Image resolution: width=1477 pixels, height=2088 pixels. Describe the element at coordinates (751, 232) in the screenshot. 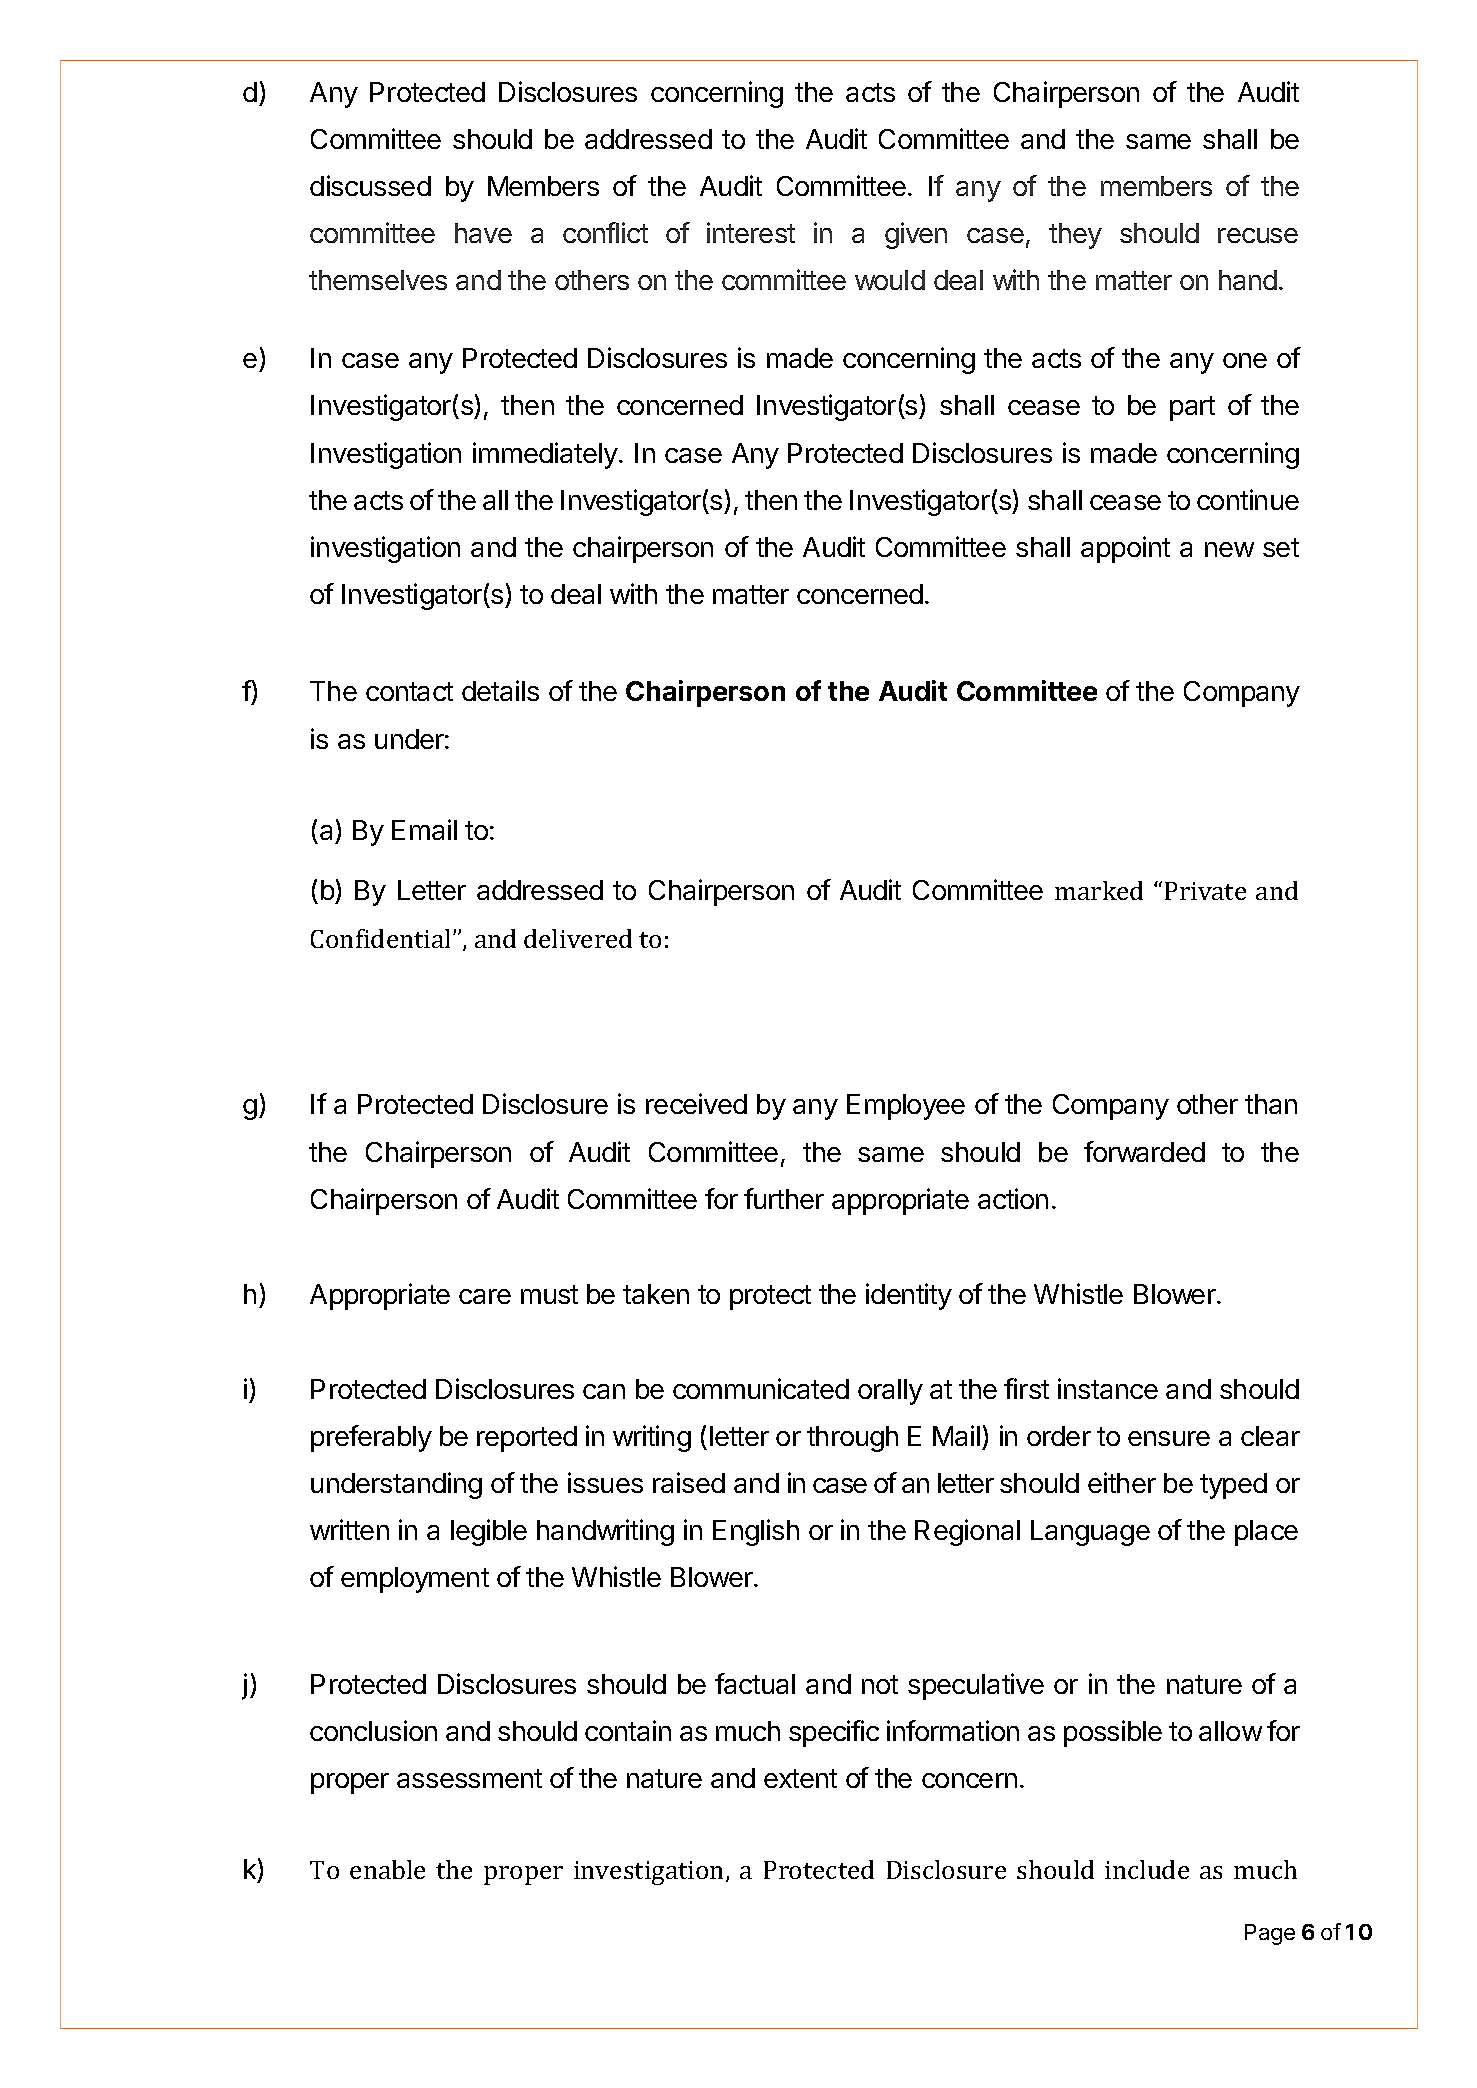

I see `interest` at that location.
